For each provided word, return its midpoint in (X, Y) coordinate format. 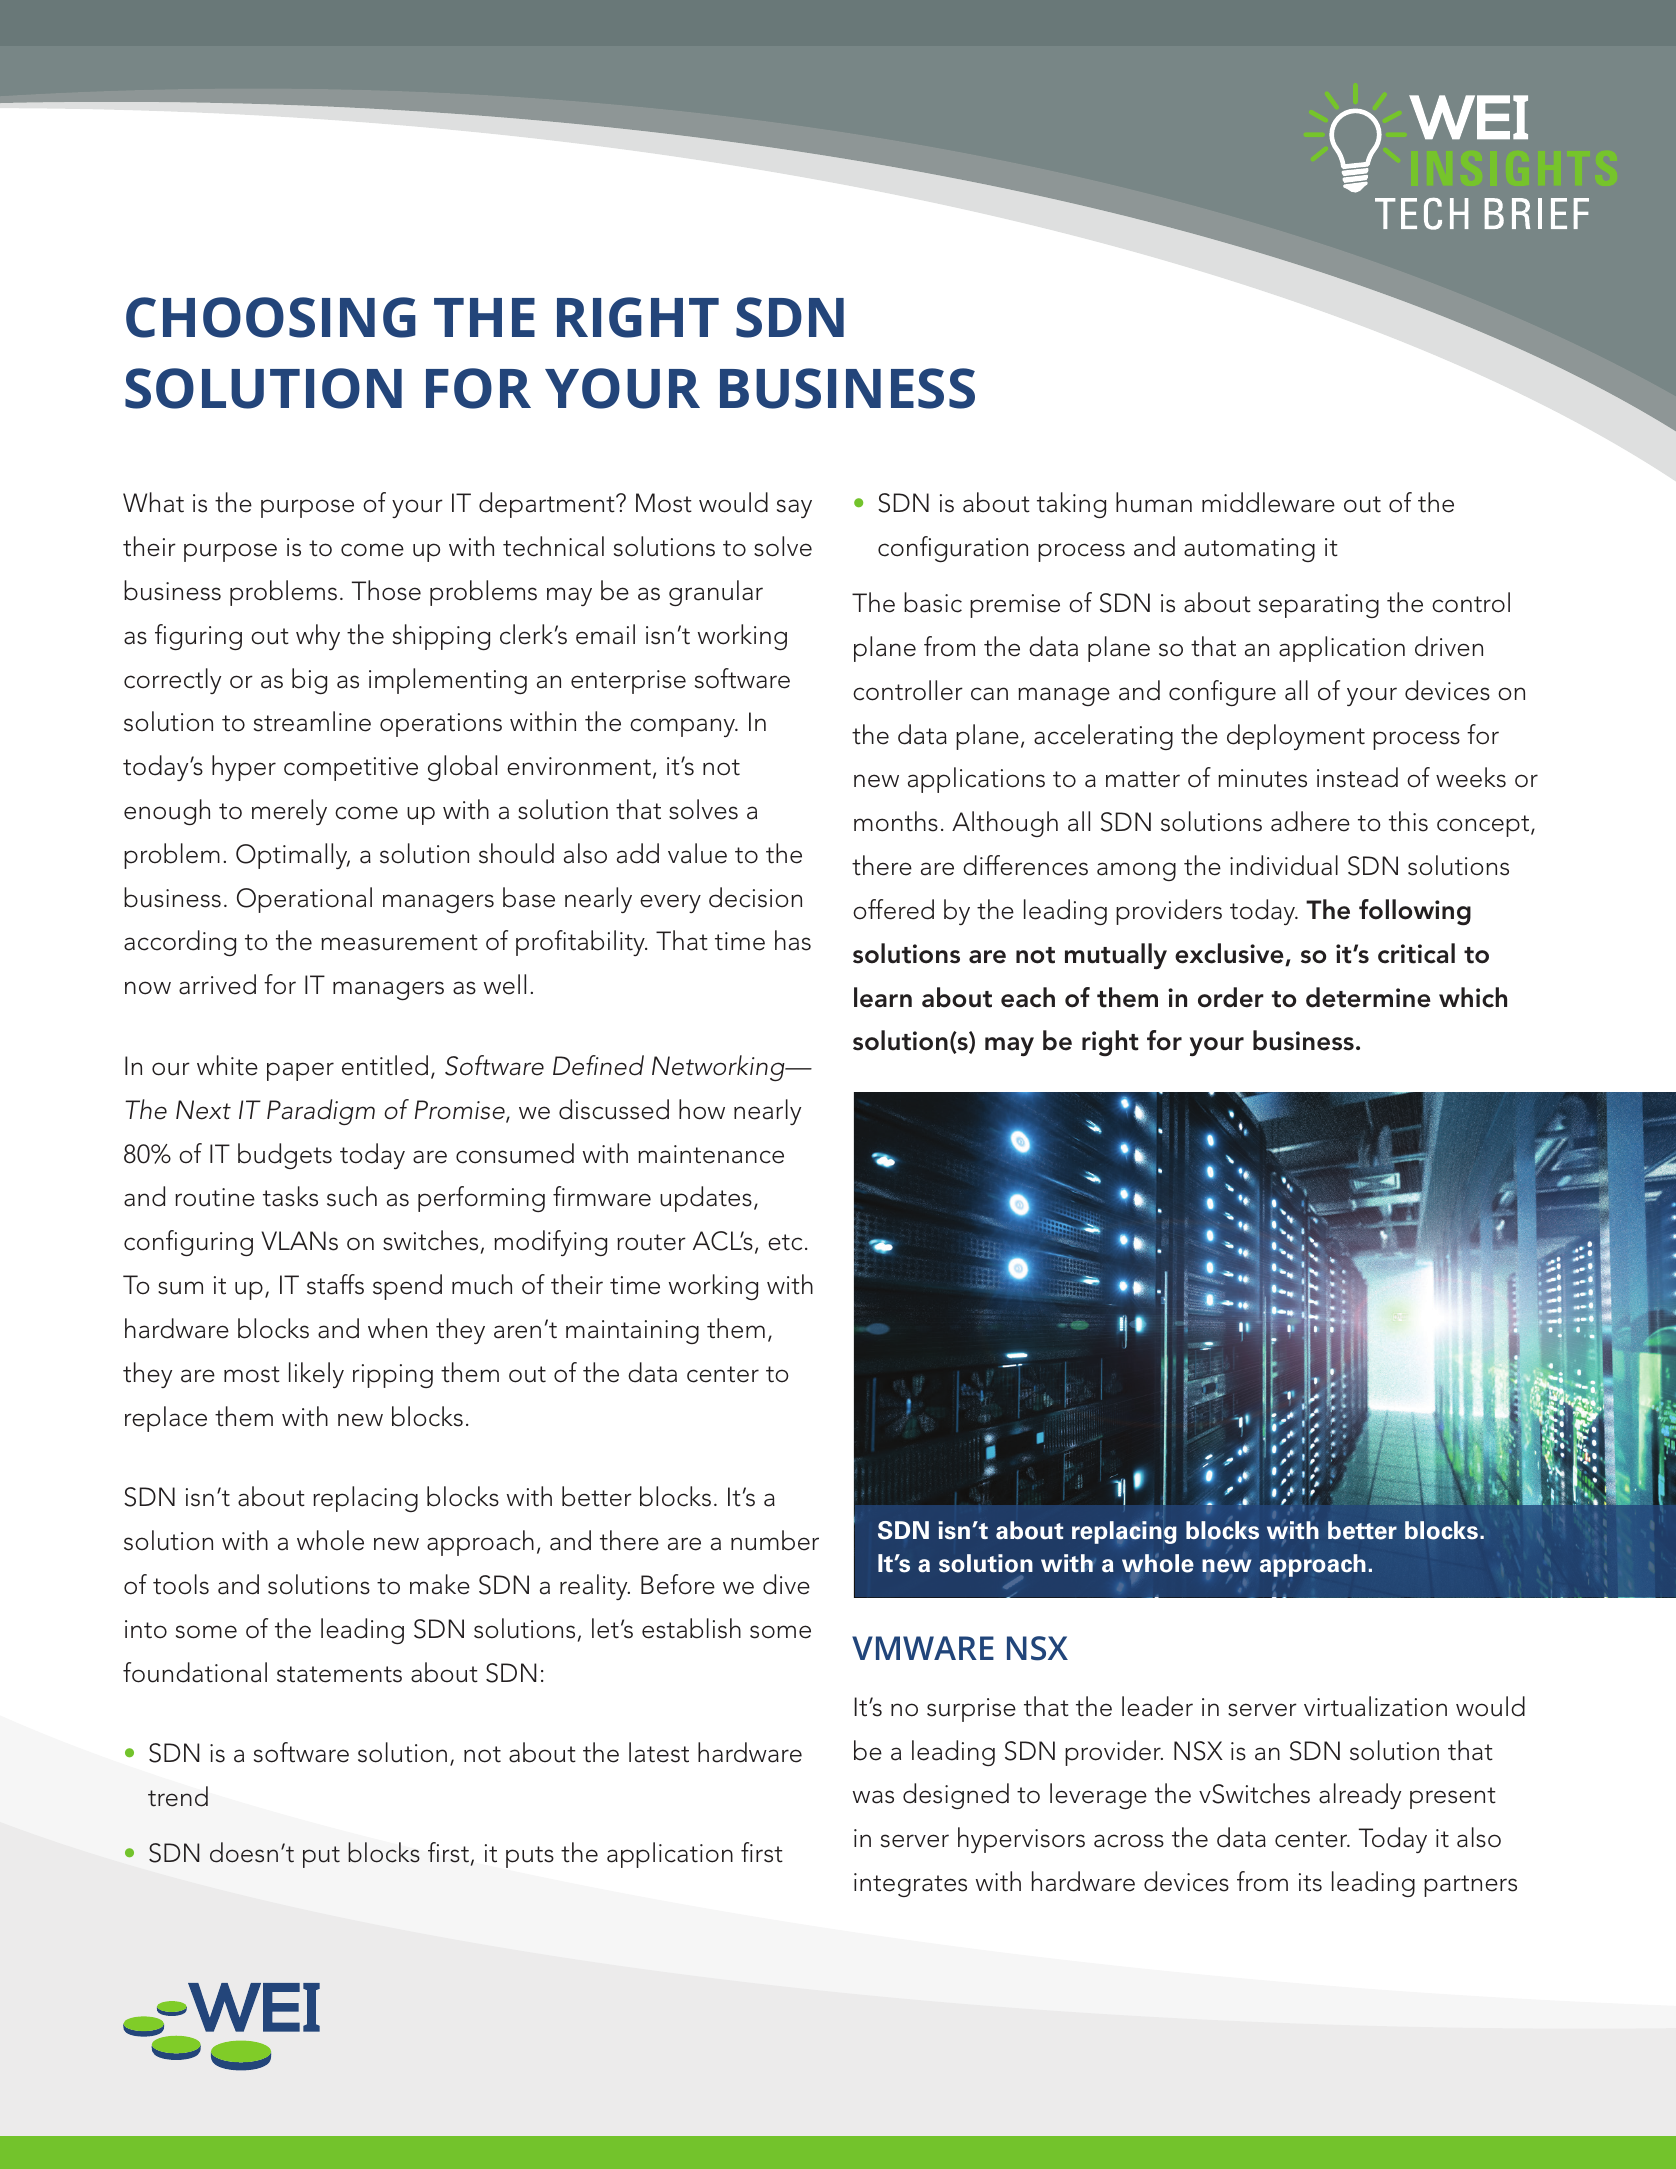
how (702, 1109)
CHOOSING (271, 317)
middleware (1268, 502)
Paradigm (321, 1112)
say (794, 508)
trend (178, 1796)
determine (1368, 997)
